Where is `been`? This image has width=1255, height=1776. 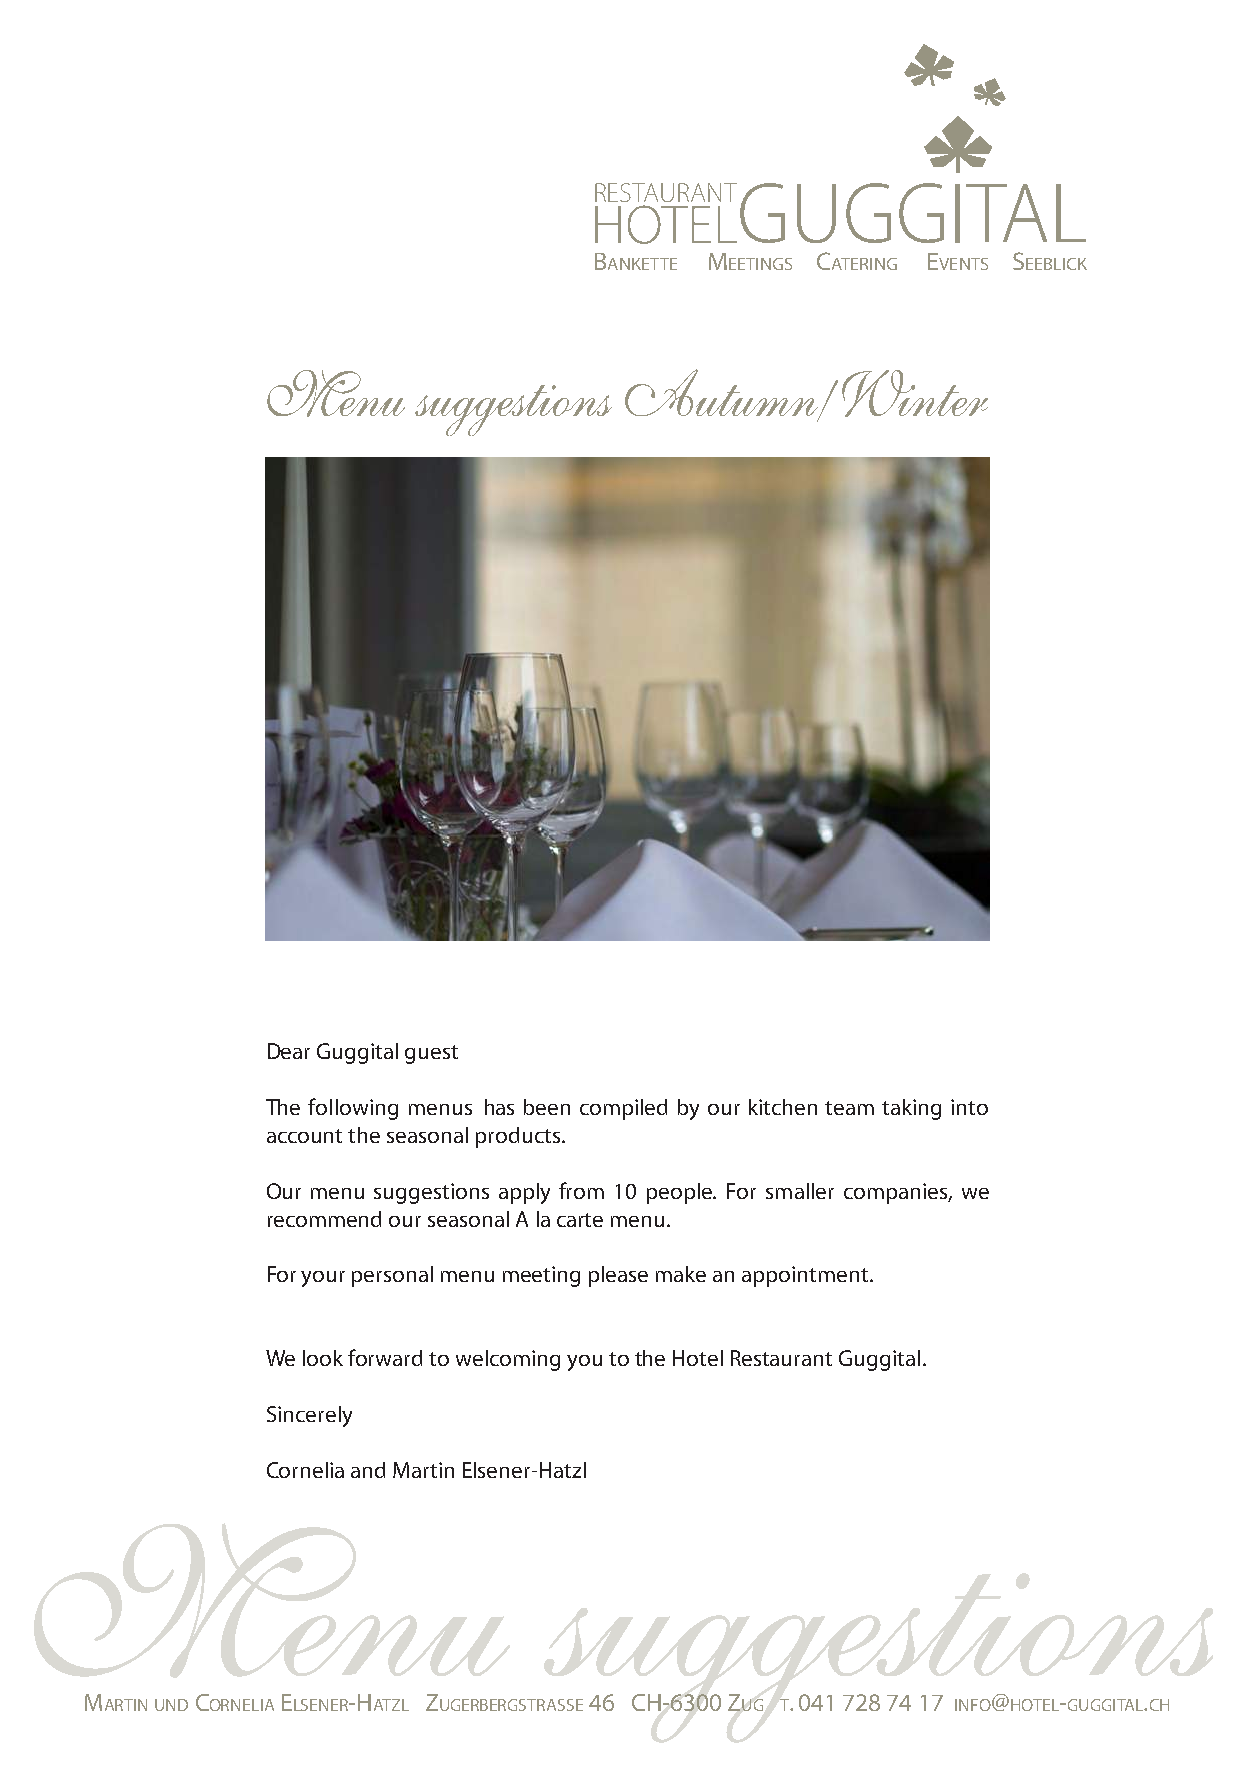
been is located at coordinates (547, 1107).
